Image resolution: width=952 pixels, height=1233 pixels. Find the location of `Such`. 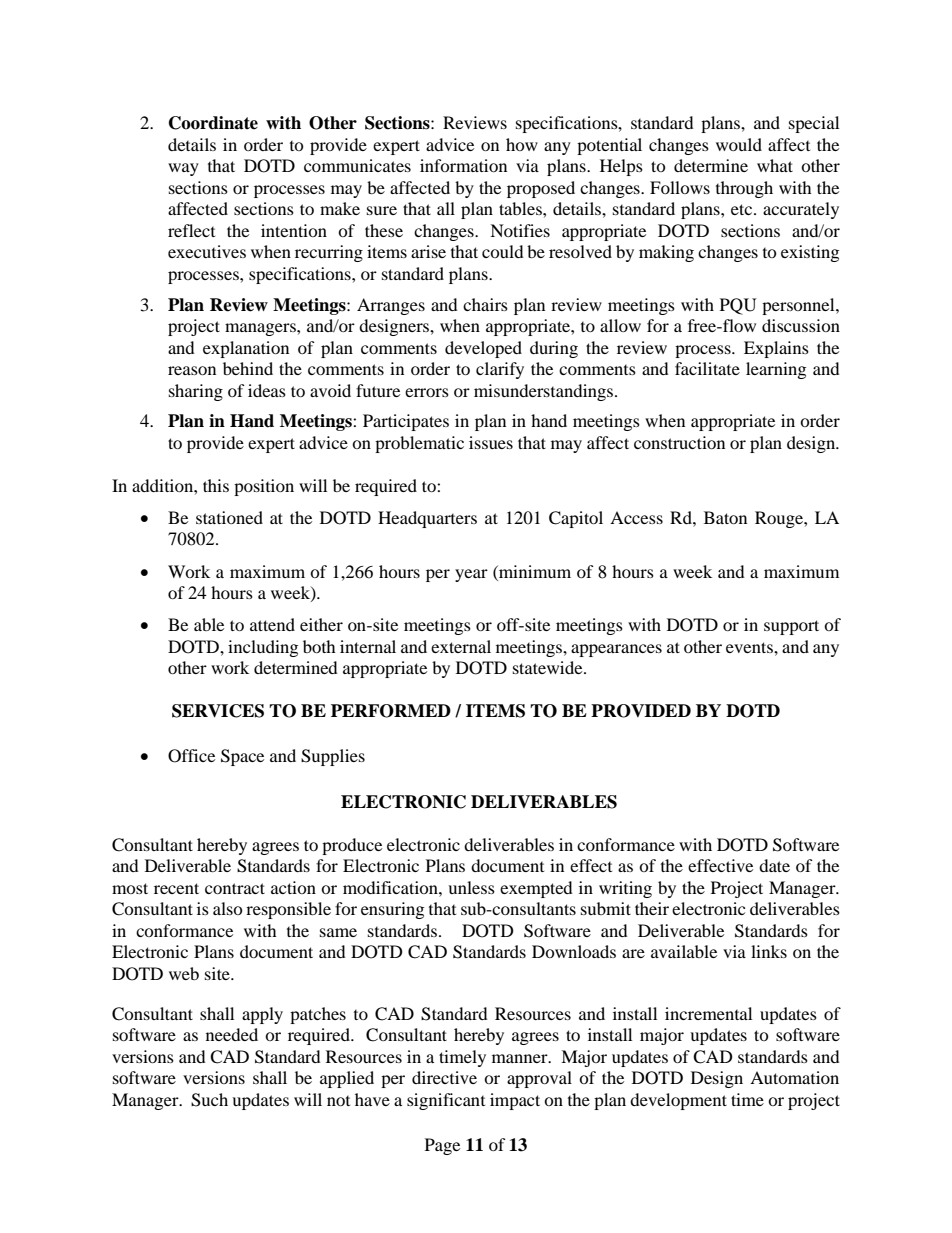

Such is located at coordinates (209, 1100).
